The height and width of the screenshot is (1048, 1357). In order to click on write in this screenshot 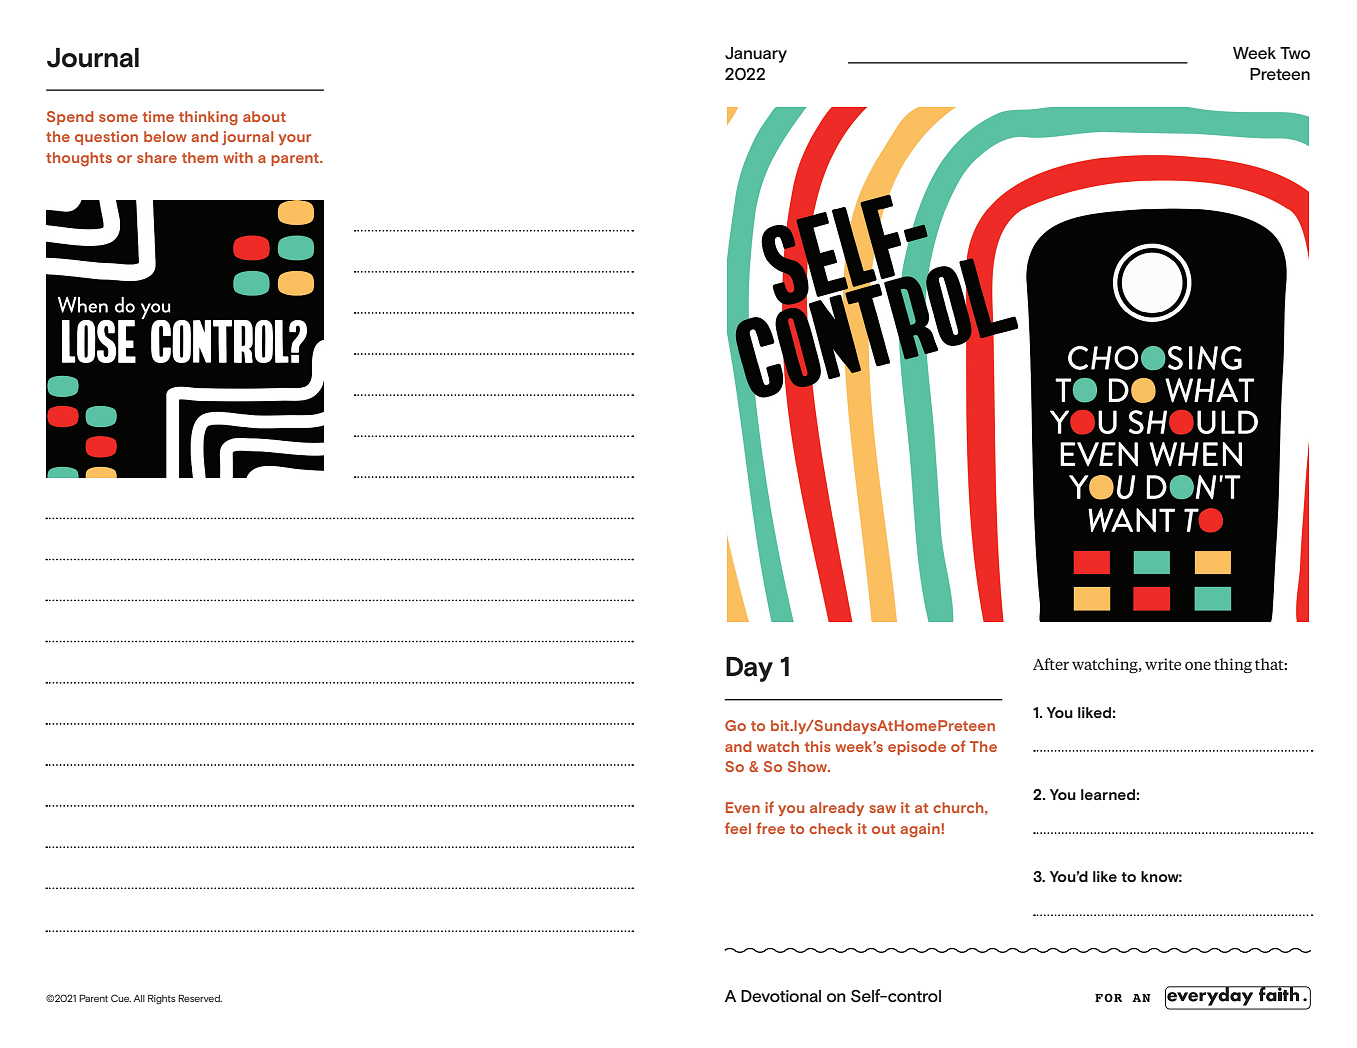, I will do `click(1163, 664)`.
